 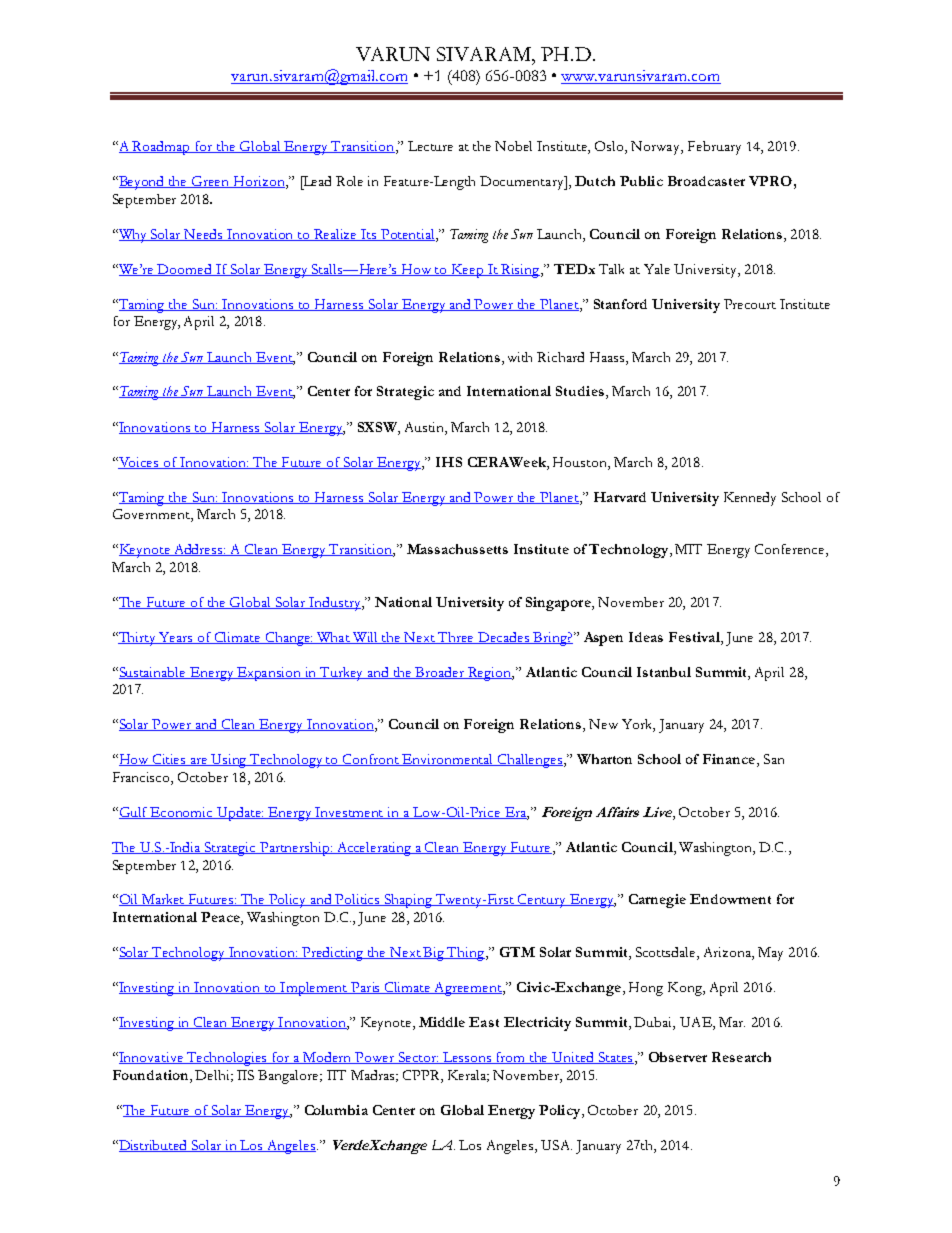 What do you see at coordinates (730, 899) in the image?
I see `Endowment` at bounding box center [730, 899].
